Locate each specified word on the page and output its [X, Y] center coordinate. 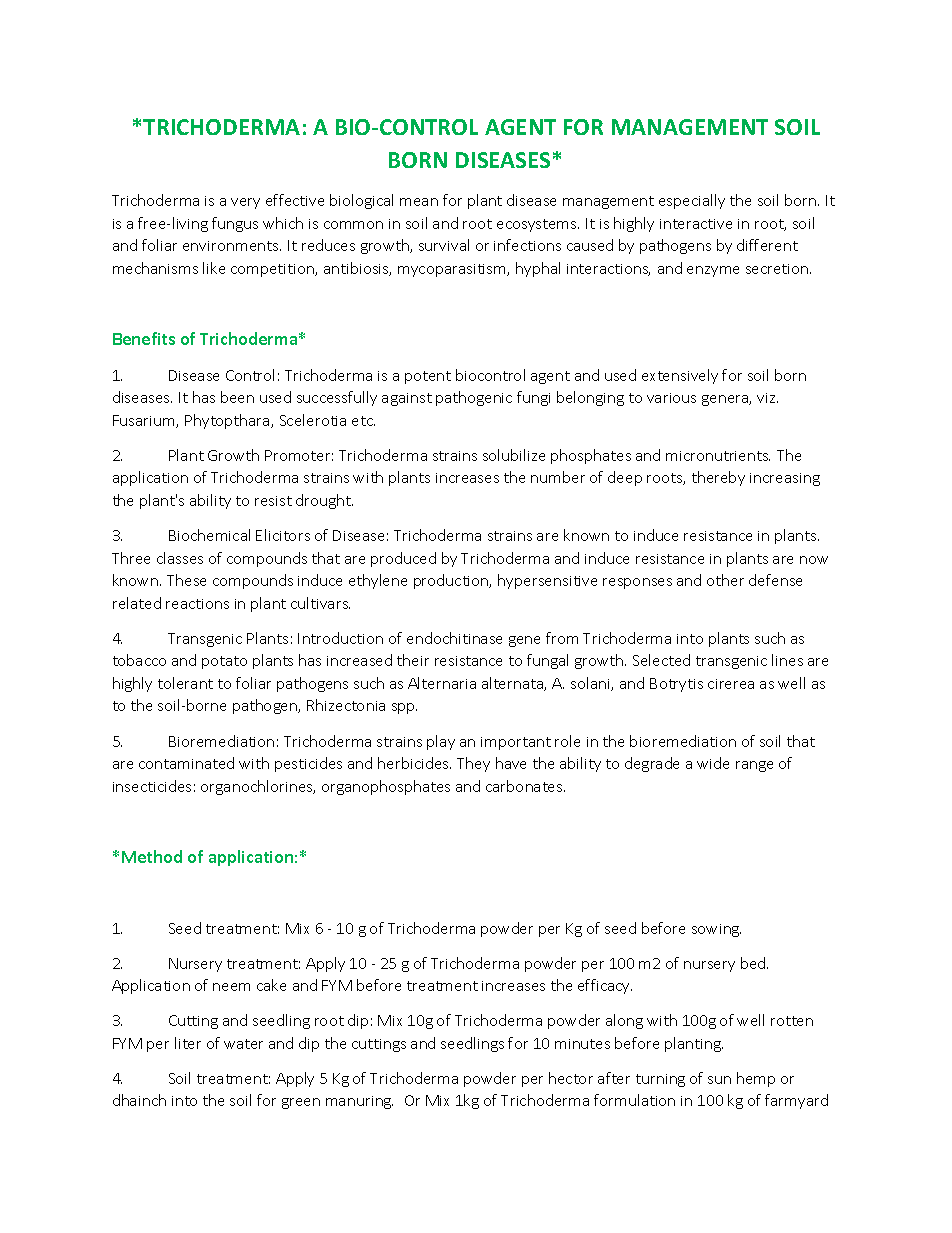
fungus [235, 224]
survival [444, 245]
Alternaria [442, 683]
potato [224, 662]
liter [188, 1043]
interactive [696, 224]
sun [719, 1080]
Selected [661, 660]
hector [571, 1078]
